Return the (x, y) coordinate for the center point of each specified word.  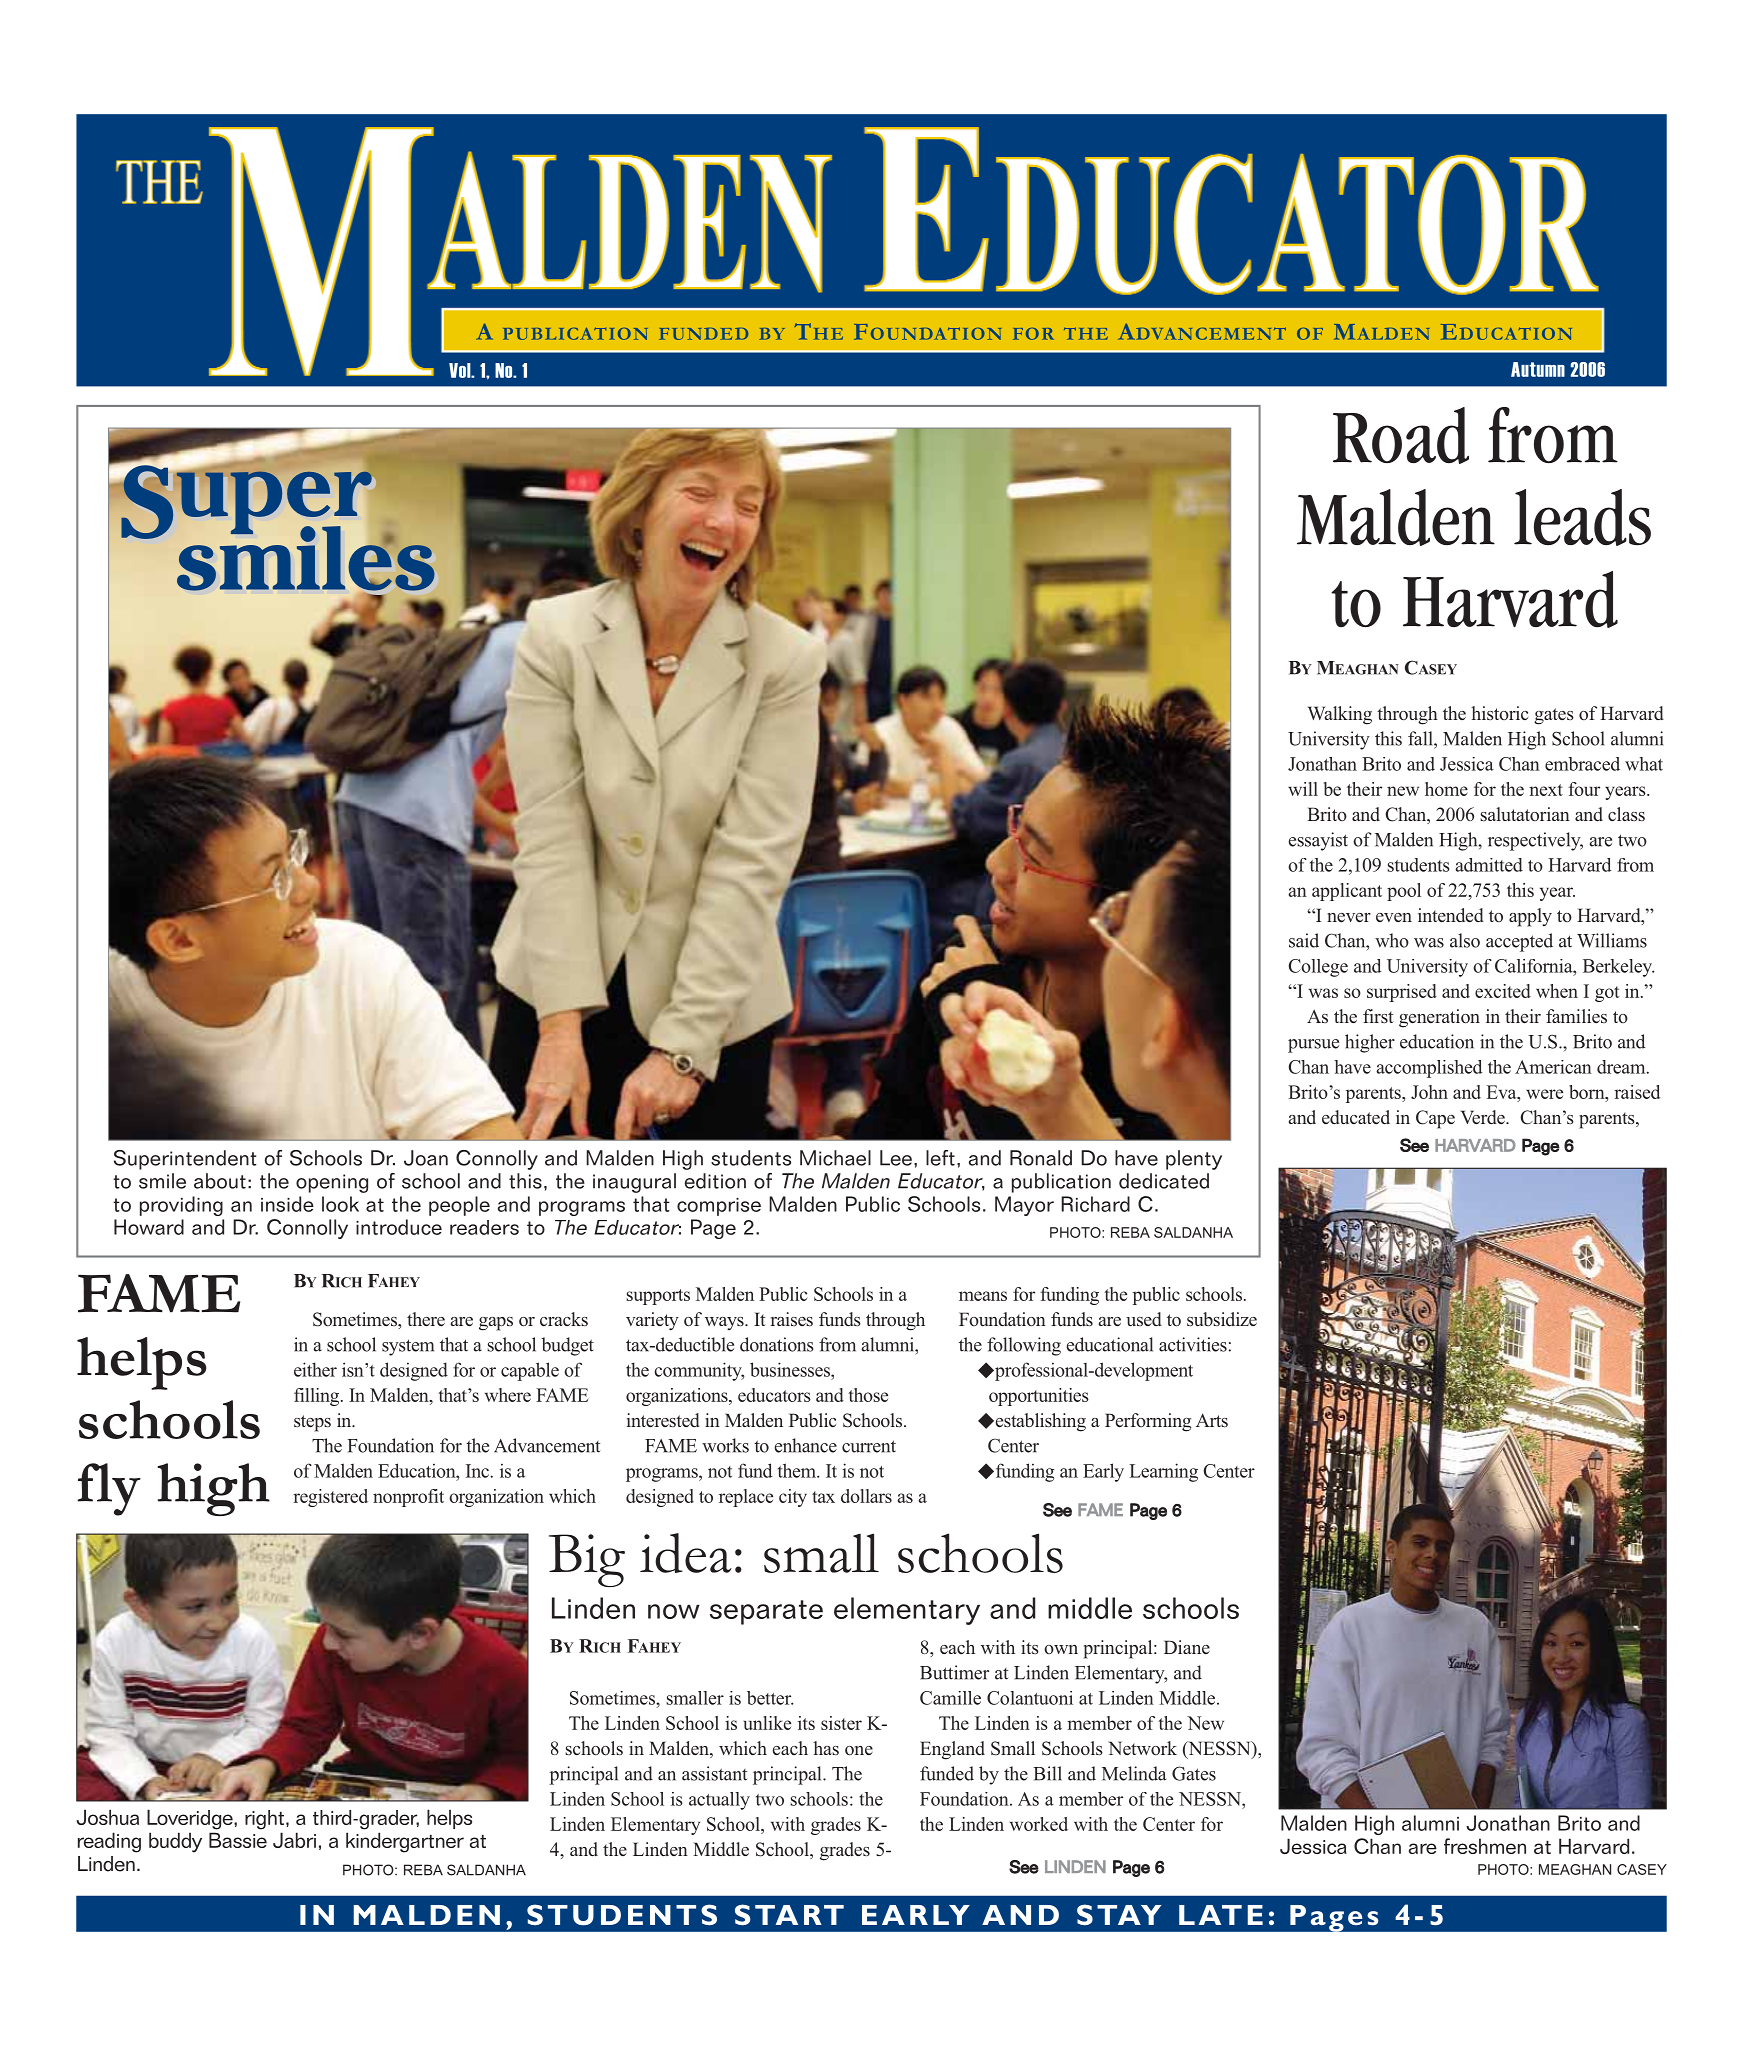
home (1446, 789)
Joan (426, 1158)
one (859, 1751)
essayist (1318, 841)
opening (332, 1183)
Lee (896, 1158)
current (869, 1446)
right (264, 1820)
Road (1401, 435)
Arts (1212, 1420)
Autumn (1538, 369)
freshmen (1485, 1846)
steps (312, 1423)
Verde (1484, 1117)
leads (1582, 517)
